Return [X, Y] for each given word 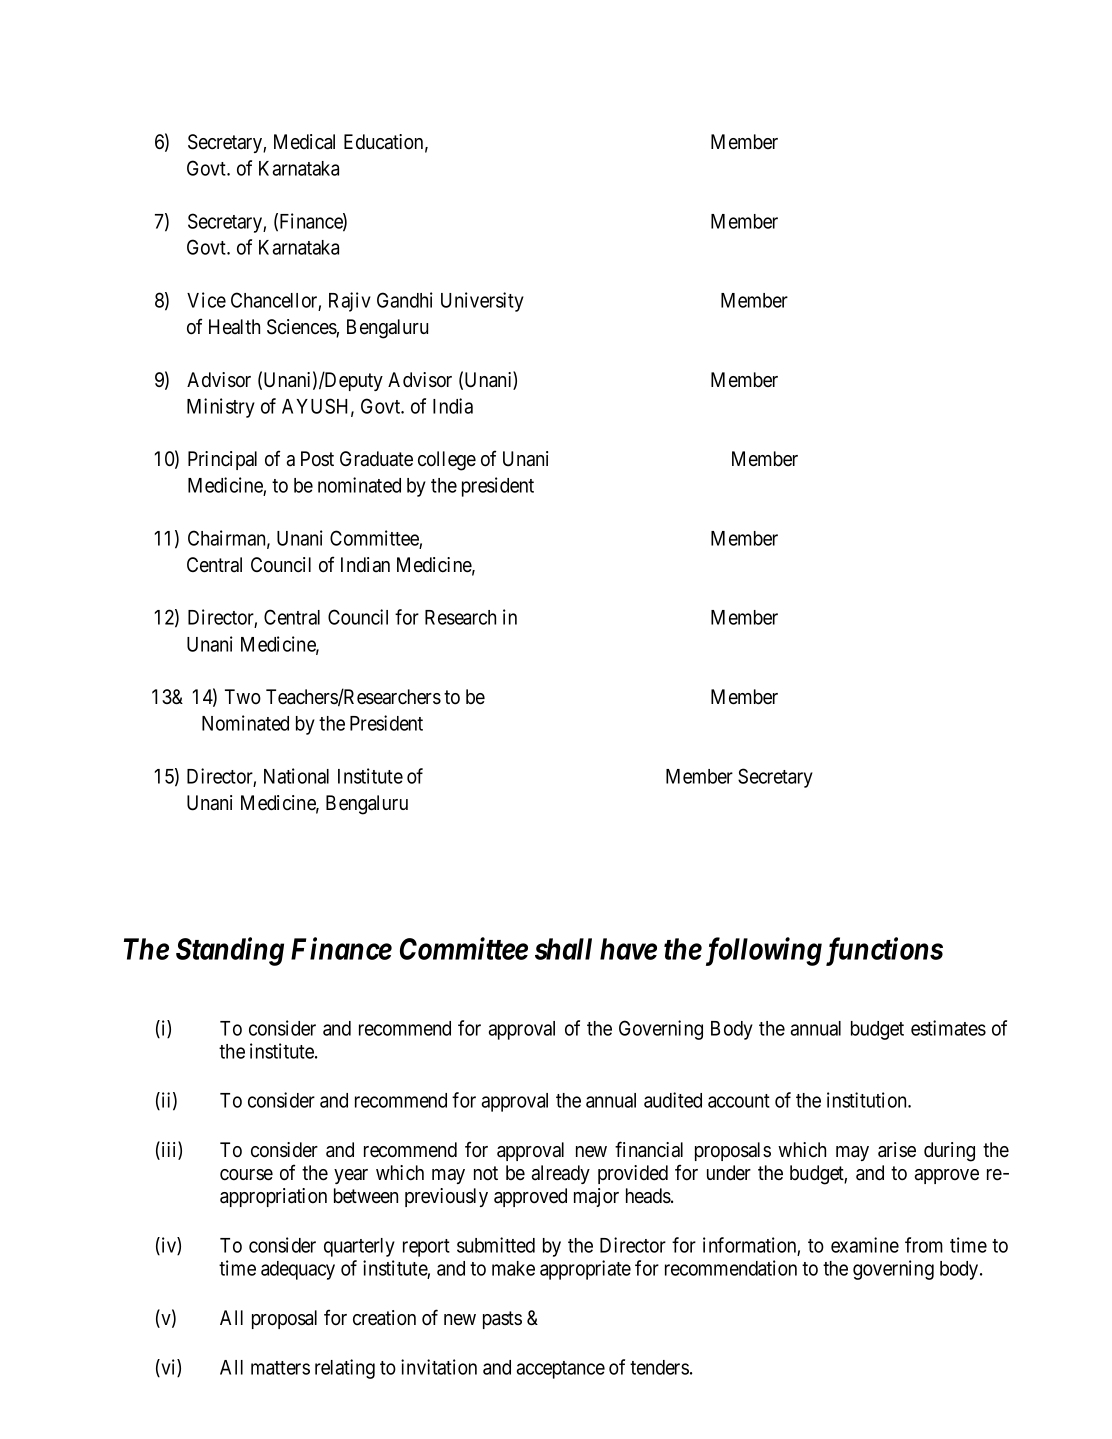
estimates [948, 1028]
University [482, 302]
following [761, 951]
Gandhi [405, 300]
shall [563, 949]
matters [280, 1368]
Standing [230, 951]
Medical [304, 142]
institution [868, 1100]
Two [243, 697]
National [296, 776]
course [246, 1175]
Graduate [376, 459]
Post [317, 459]
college [447, 461]
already [561, 1174]
